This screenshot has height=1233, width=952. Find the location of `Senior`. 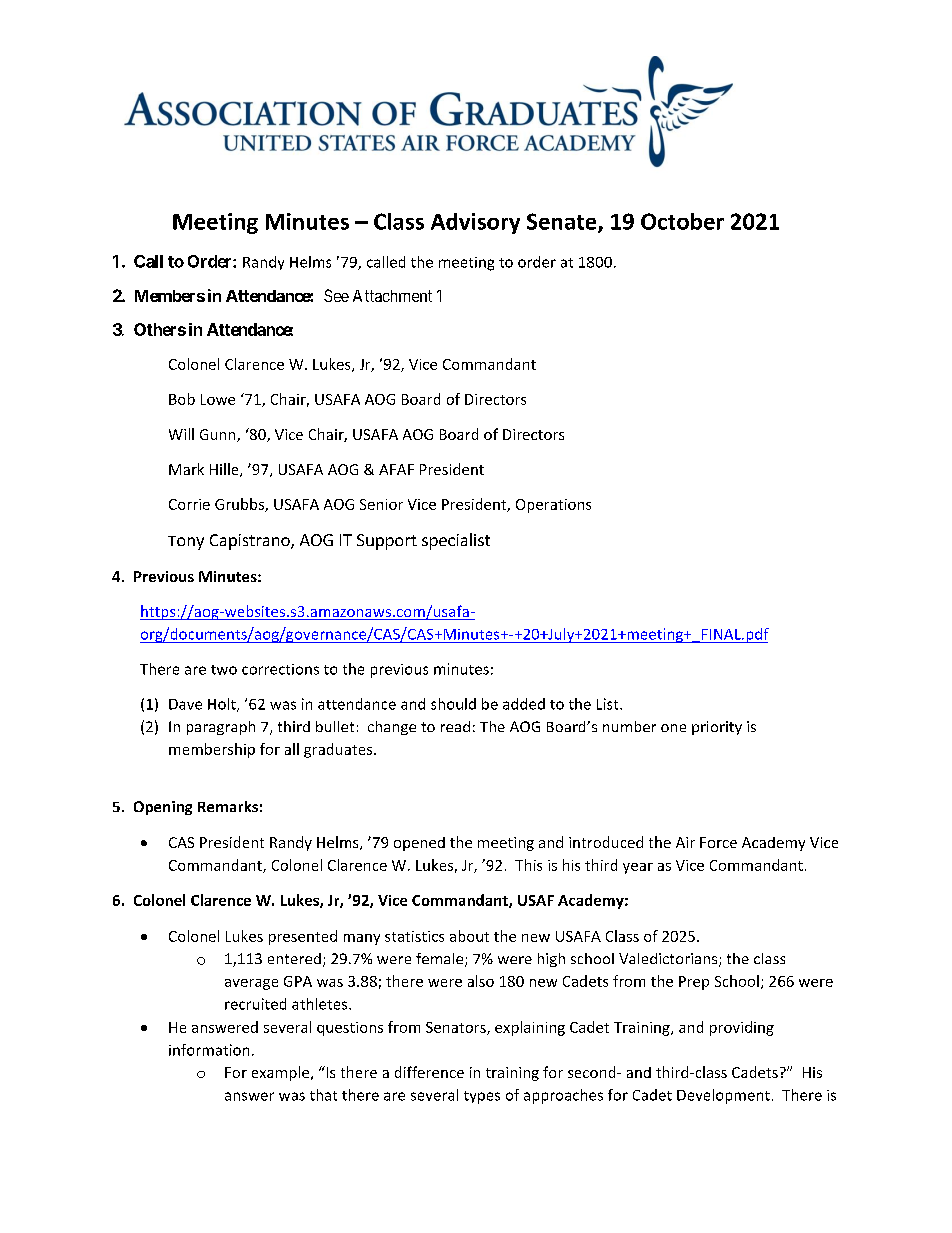

Senior is located at coordinates (381, 504).
